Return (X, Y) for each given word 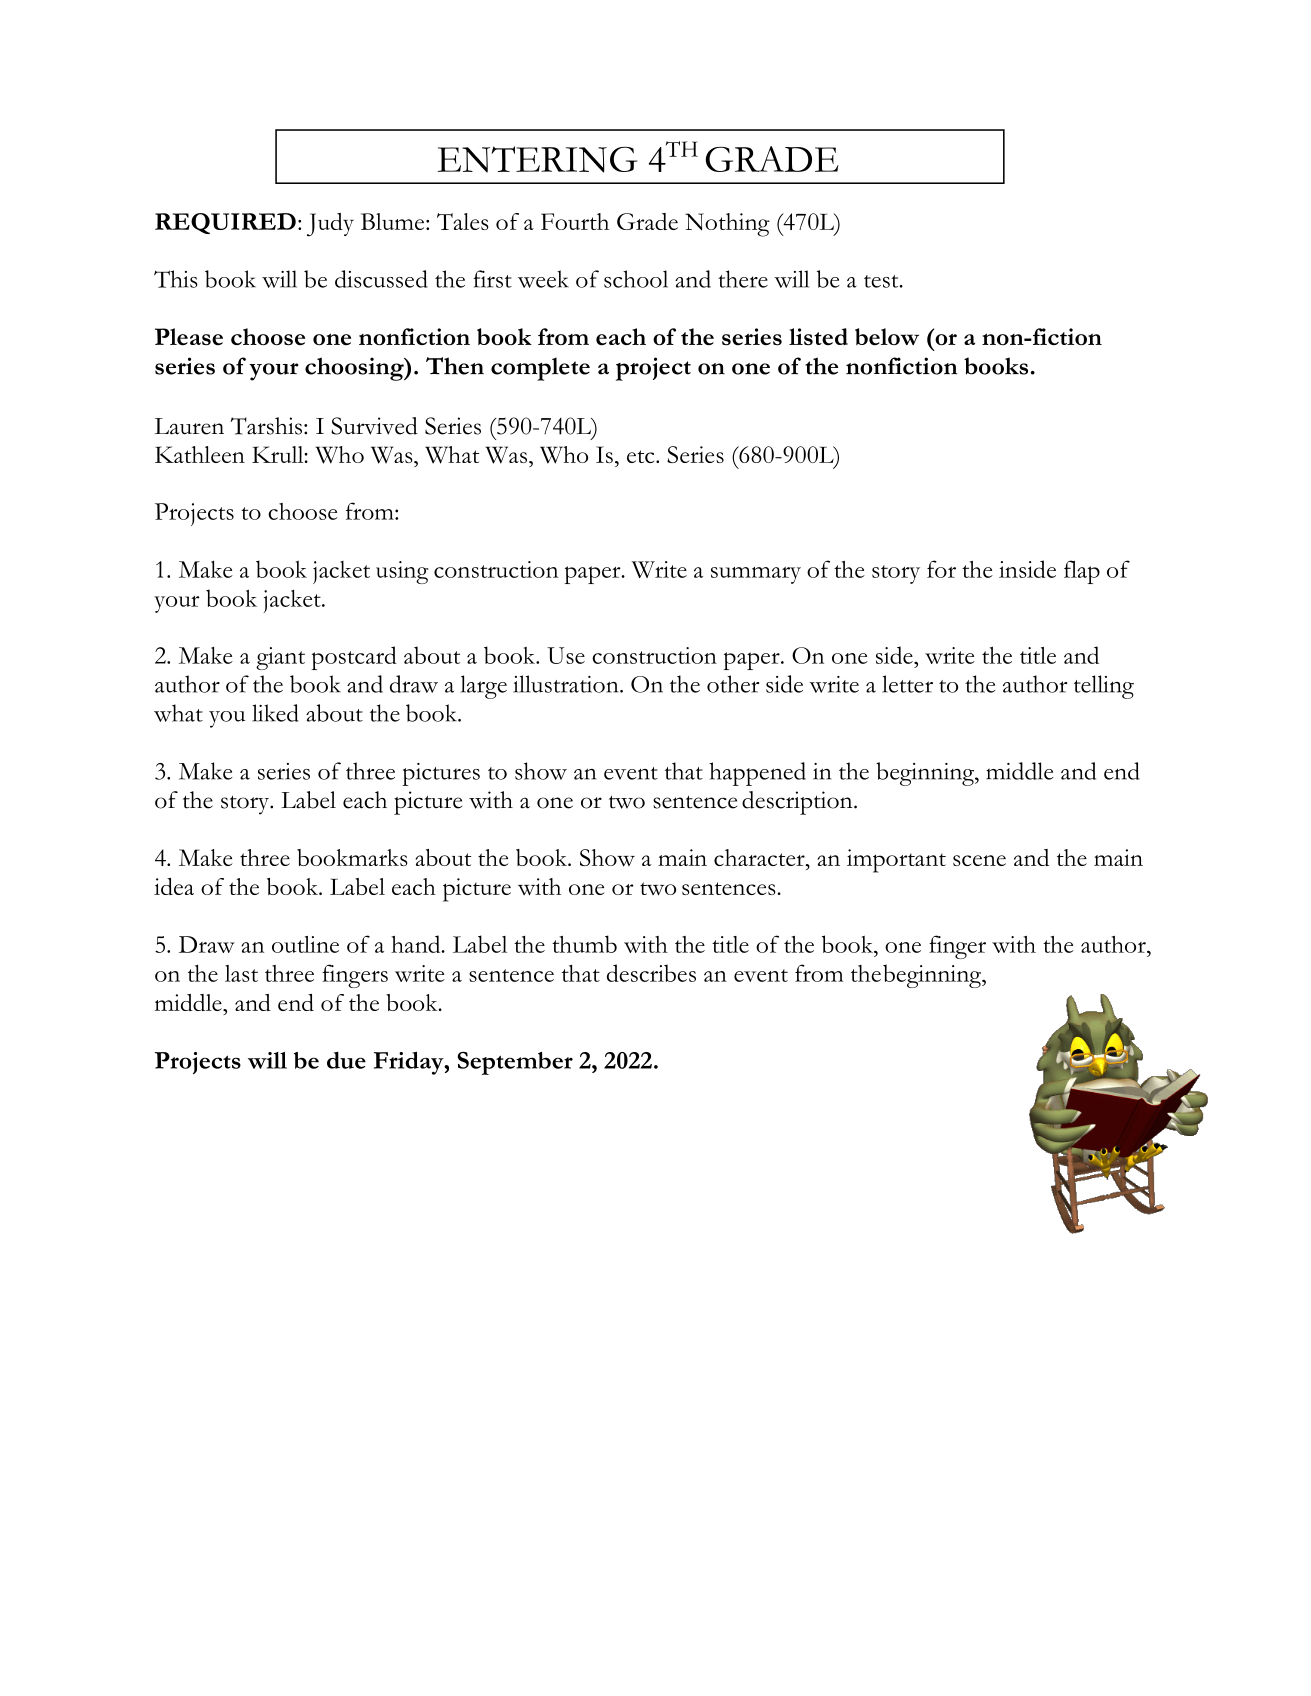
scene (979, 860)
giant (280, 658)
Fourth (575, 221)
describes (651, 973)
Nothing (727, 225)
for (941, 569)
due (346, 1060)
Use (566, 655)
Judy (330, 225)
